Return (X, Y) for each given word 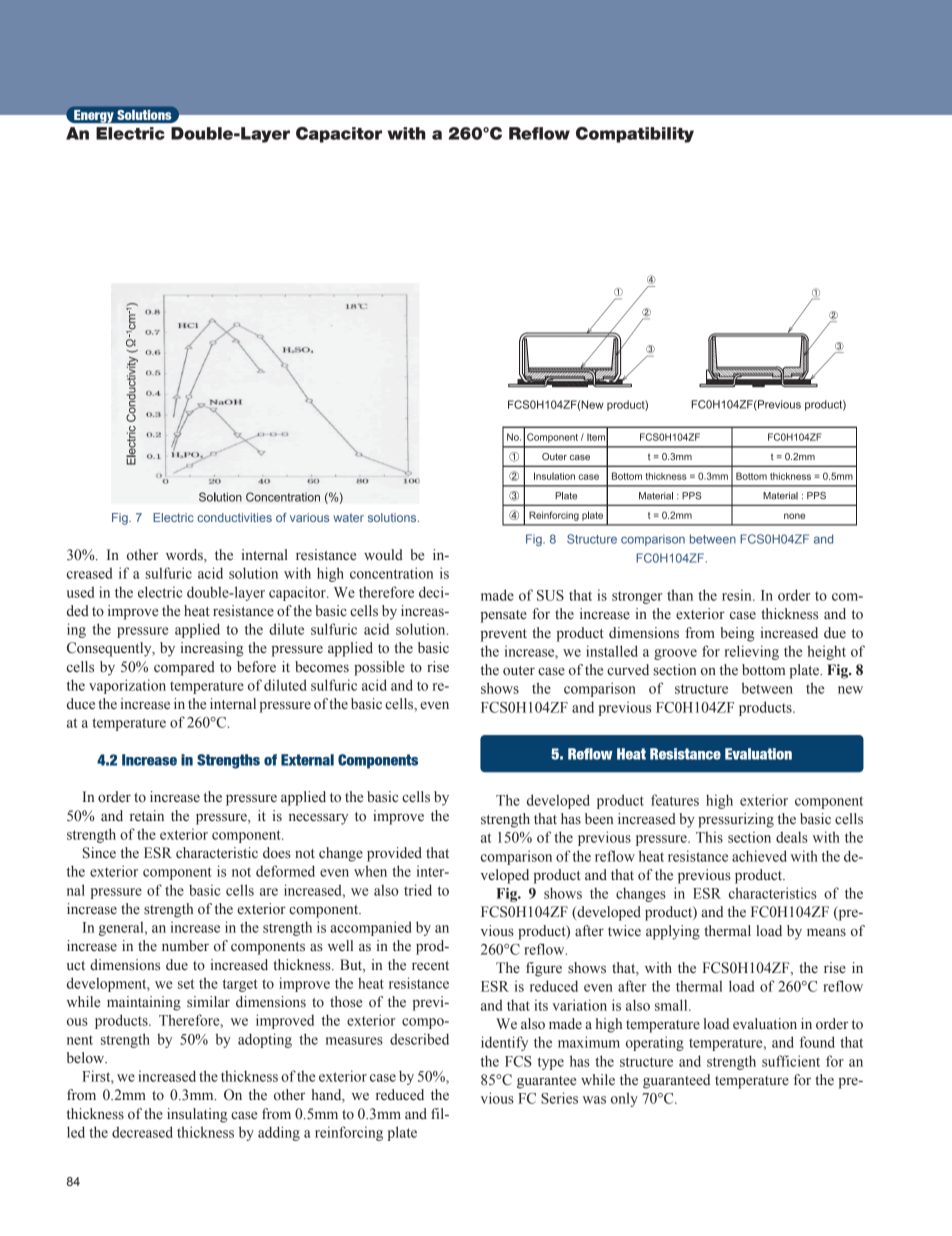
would (383, 555)
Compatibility (635, 135)
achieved (759, 856)
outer (519, 671)
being (737, 634)
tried (418, 890)
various (309, 517)
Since (99, 853)
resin (738, 595)
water (348, 517)
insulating (197, 1115)
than (680, 595)
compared (184, 668)
